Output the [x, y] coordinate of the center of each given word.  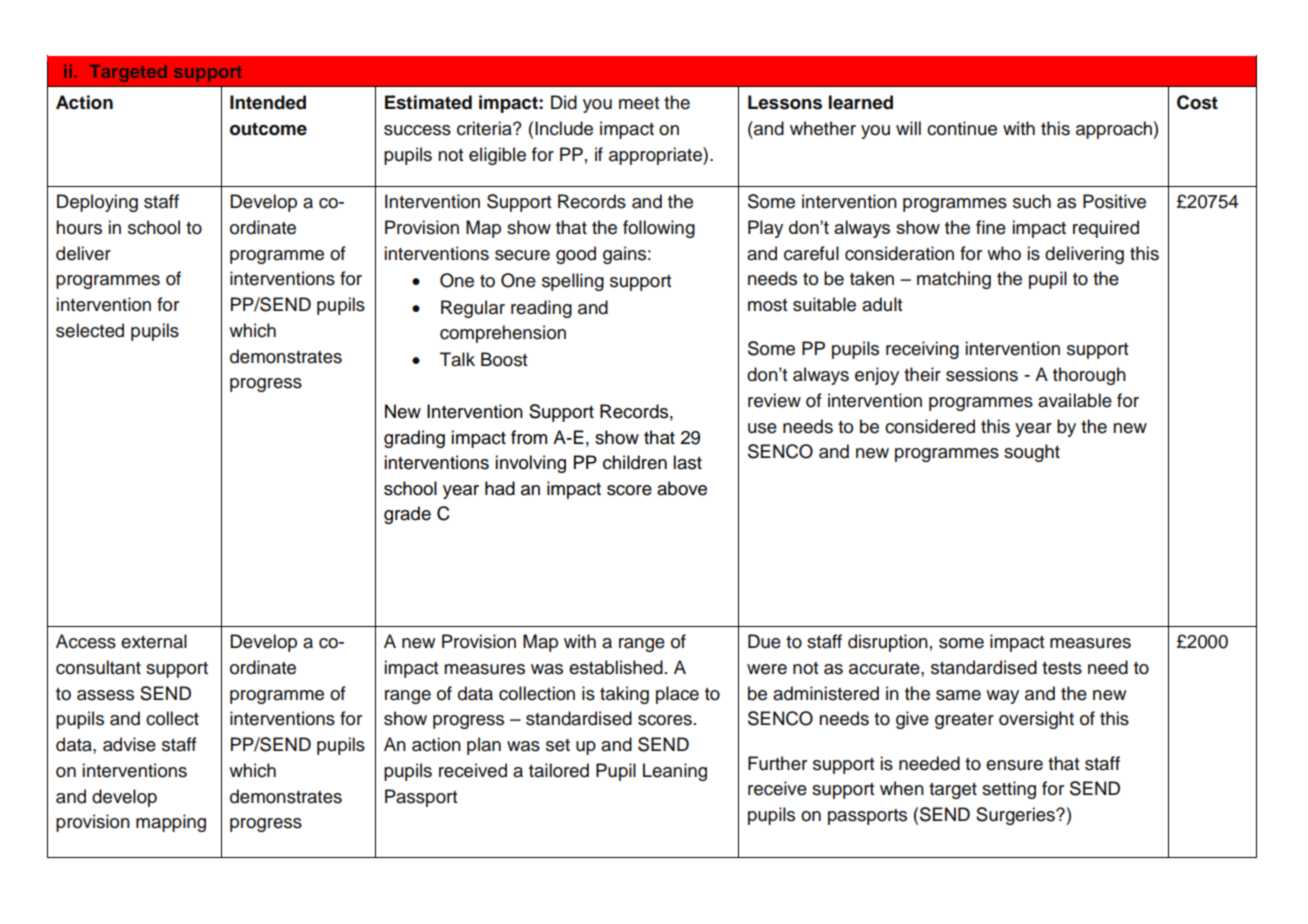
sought [1032, 453]
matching [954, 280]
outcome [268, 129]
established [616, 667]
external [154, 641]
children [635, 462]
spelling [573, 282]
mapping [171, 823]
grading [414, 439]
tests [1062, 668]
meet [639, 103]
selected [90, 330]
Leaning [675, 772]
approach [1115, 130]
